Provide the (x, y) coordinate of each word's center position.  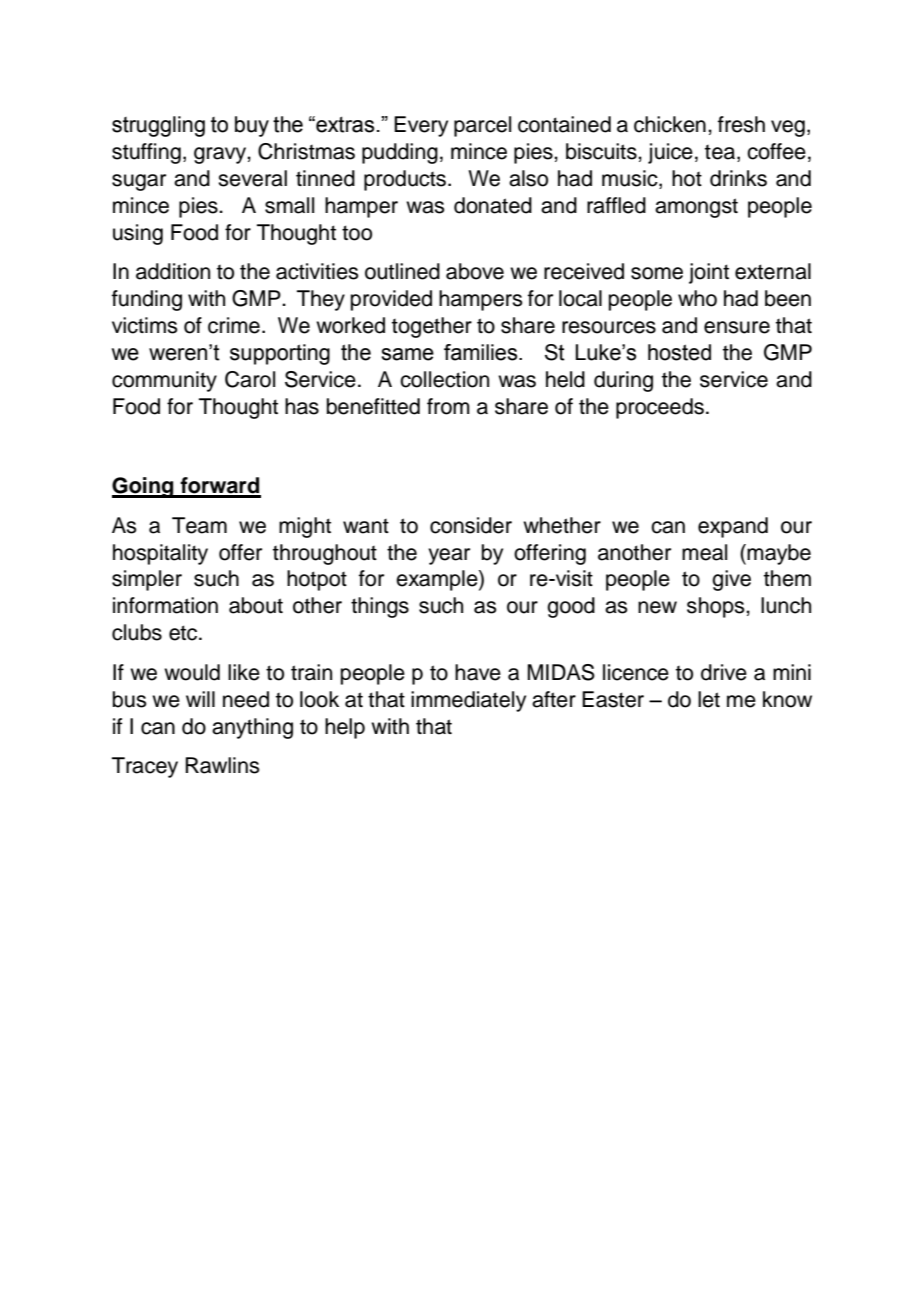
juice (670, 153)
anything (252, 728)
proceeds (660, 408)
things (380, 607)
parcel (482, 126)
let (709, 699)
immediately (468, 701)
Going (144, 487)
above (475, 271)
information (165, 605)
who (697, 298)
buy (252, 126)
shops (717, 607)
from (448, 406)
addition (173, 271)
